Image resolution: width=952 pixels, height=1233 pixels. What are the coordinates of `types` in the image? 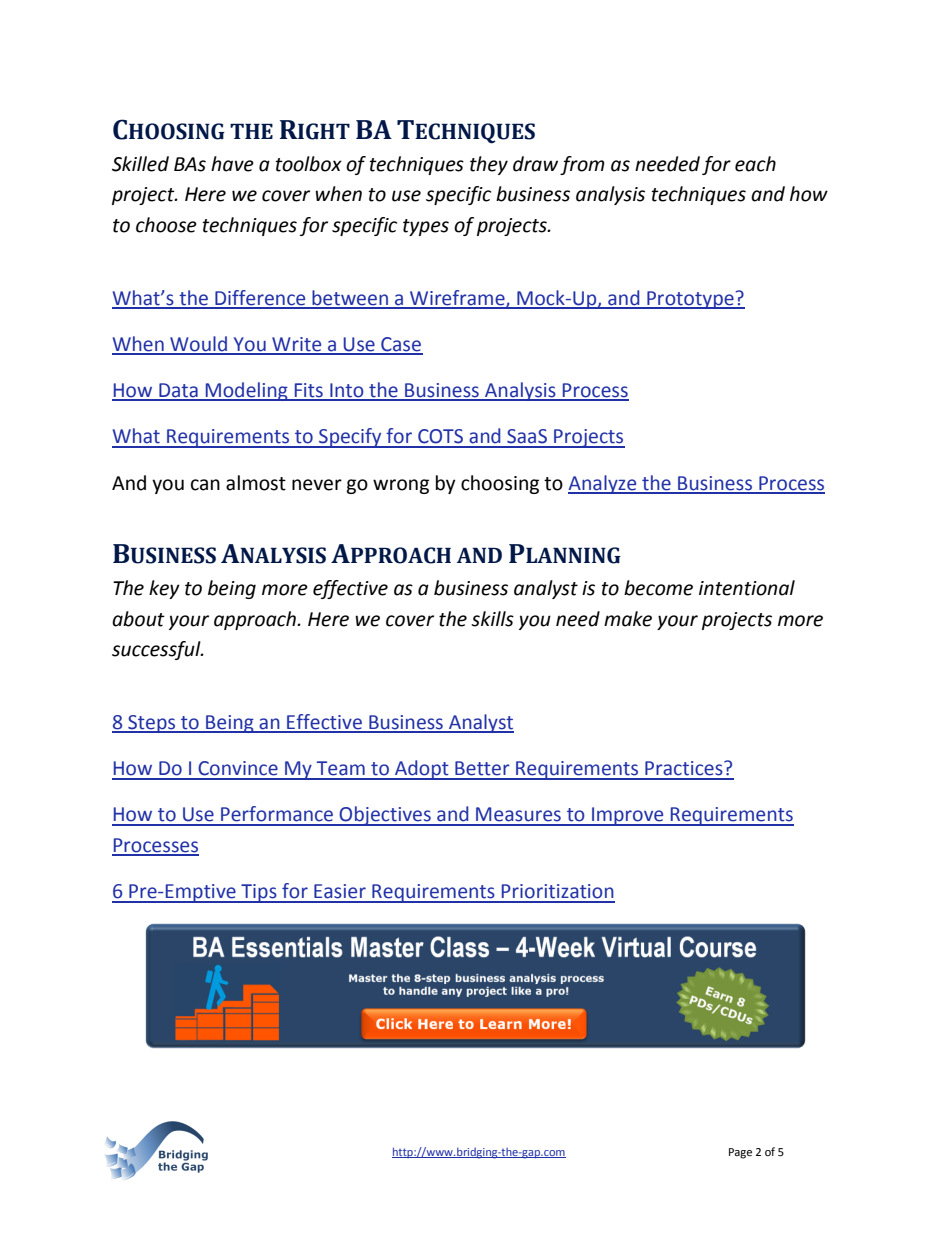 It's located at (426, 227).
